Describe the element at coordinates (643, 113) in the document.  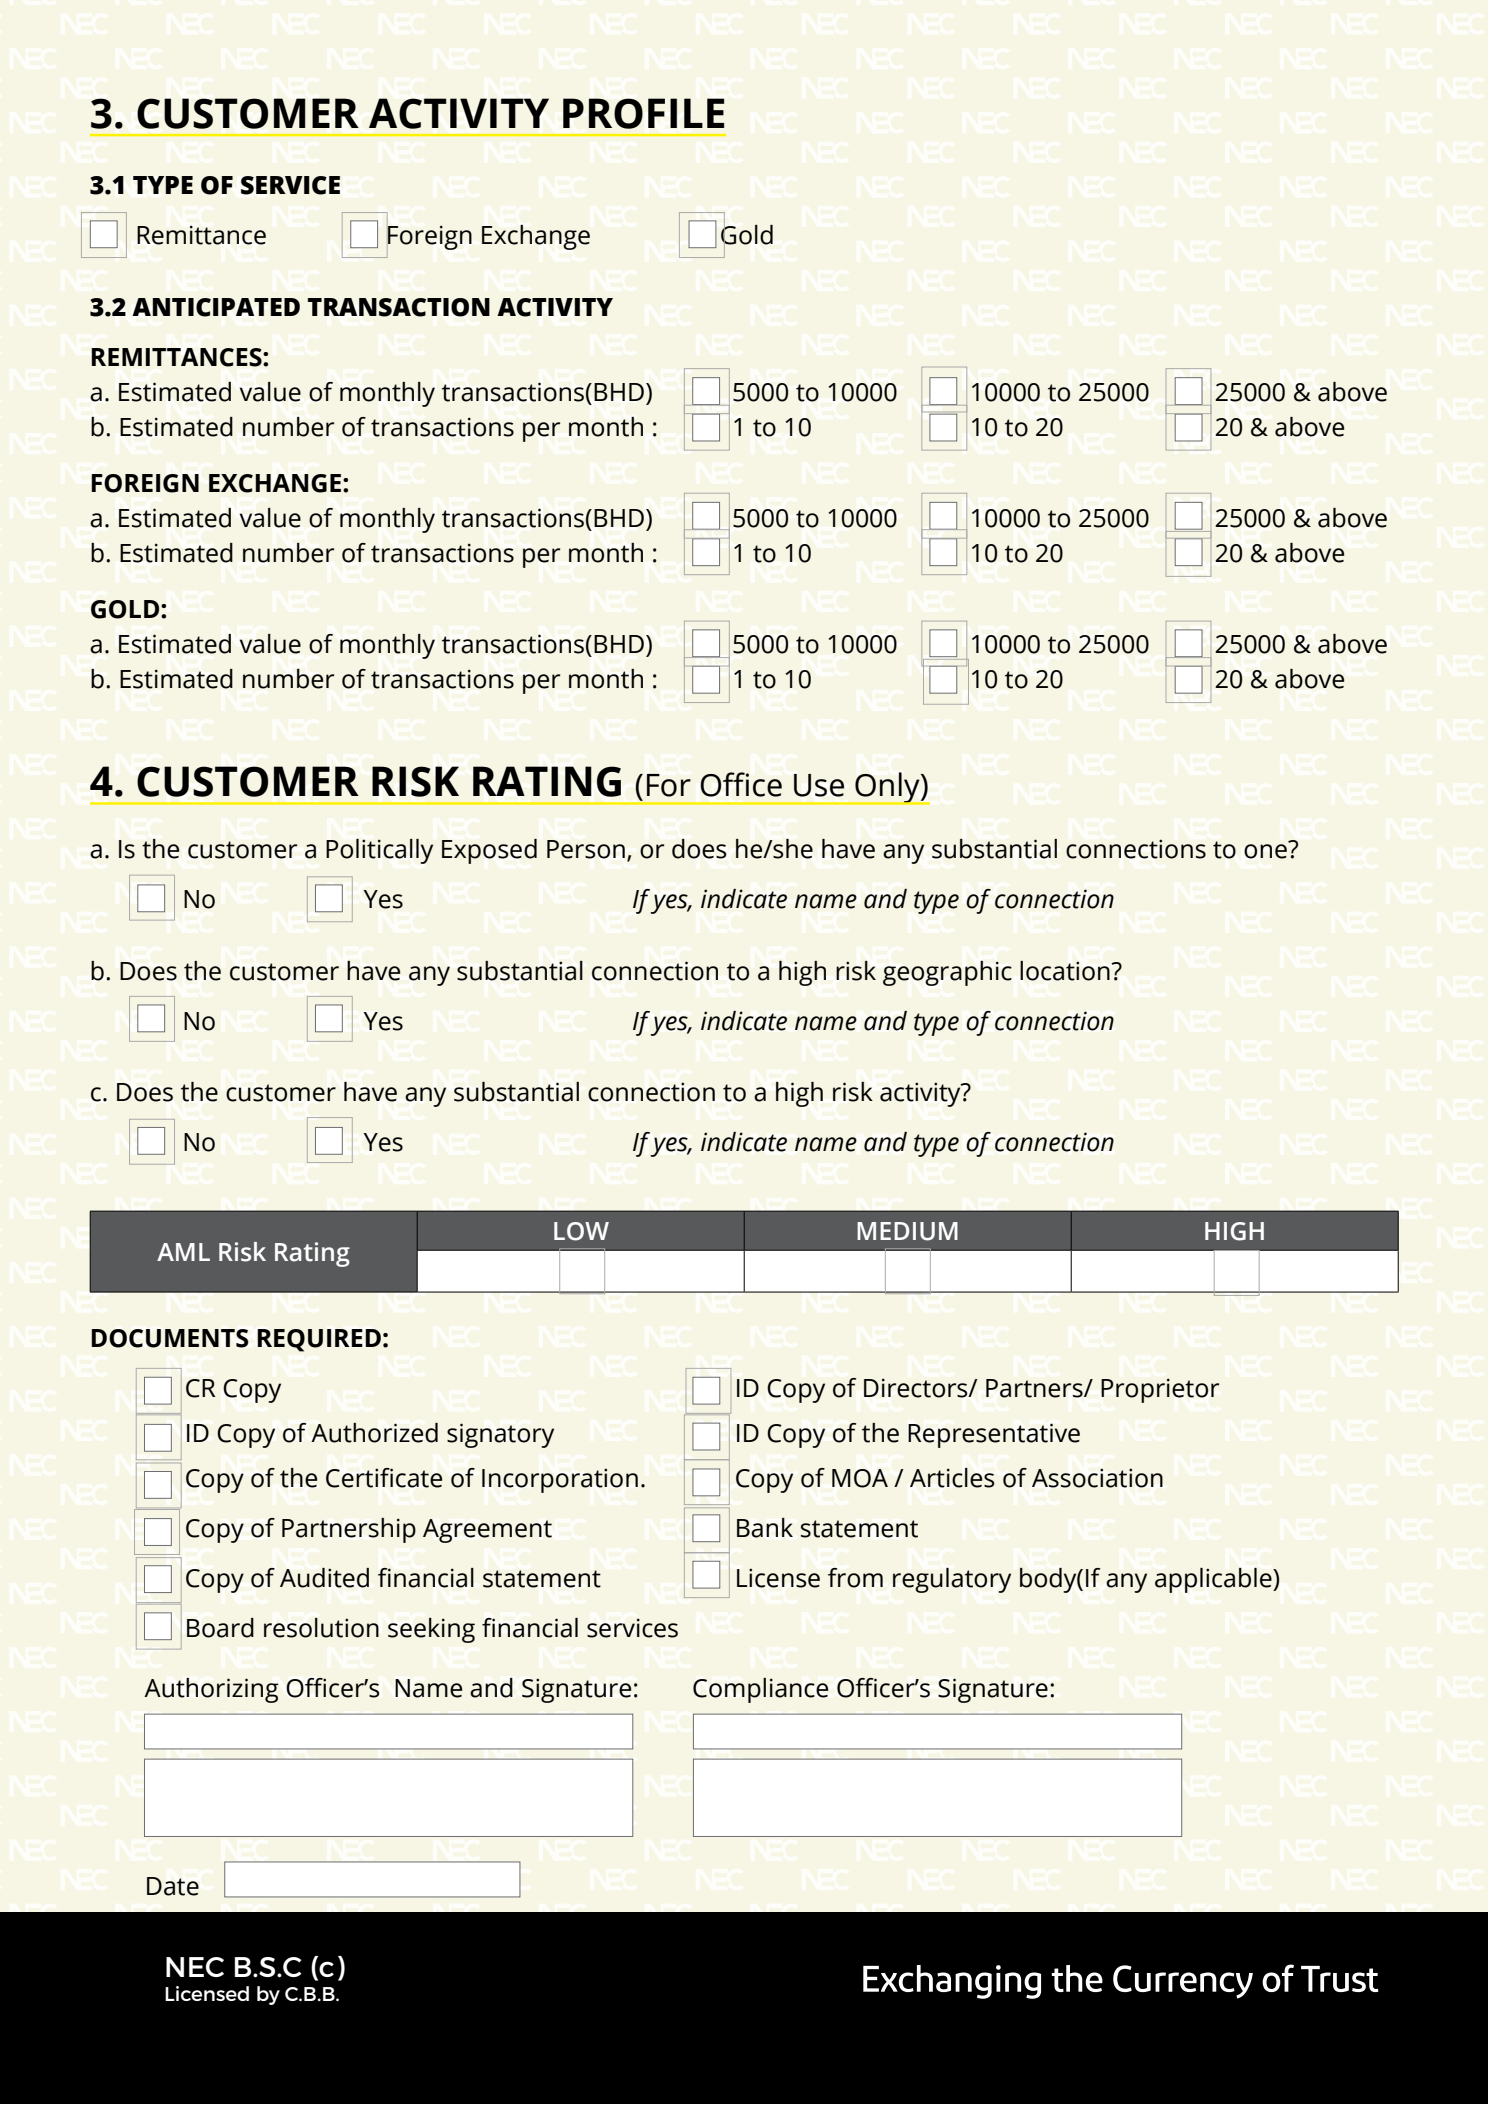
I see `PROFILE` at that location.
